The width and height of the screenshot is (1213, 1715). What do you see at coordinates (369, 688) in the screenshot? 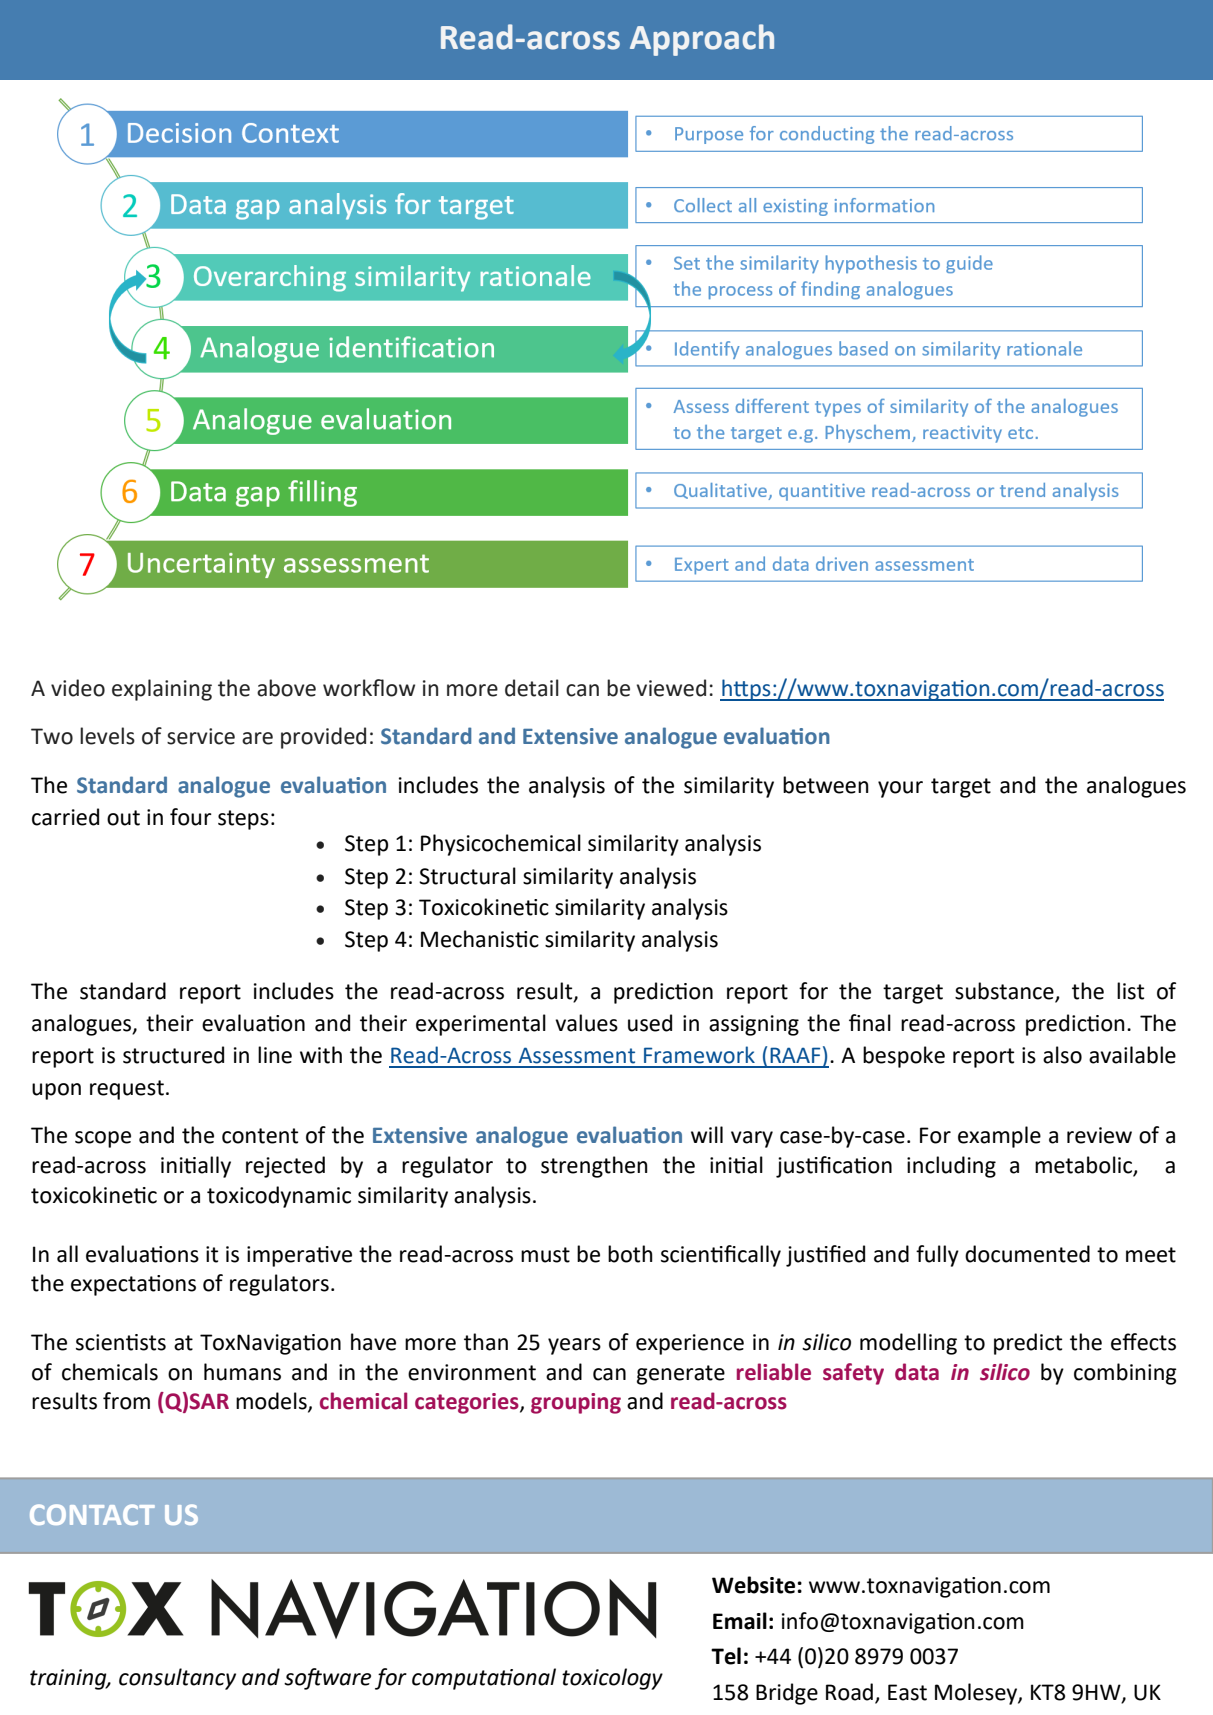
I see `workflow` at bounding box center [369, 688].
